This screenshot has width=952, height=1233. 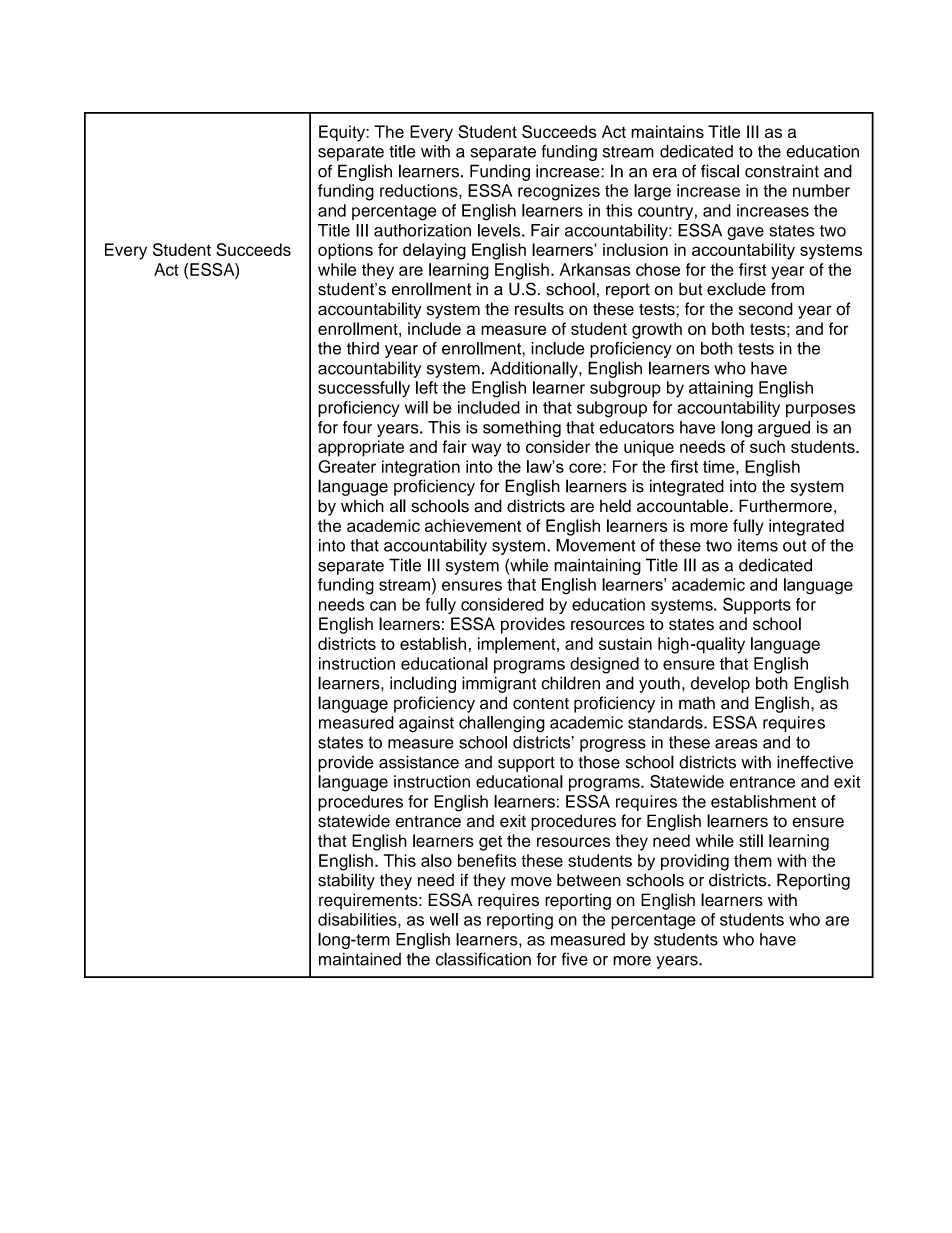 I want to click on well, so click(x=444, y=919).
